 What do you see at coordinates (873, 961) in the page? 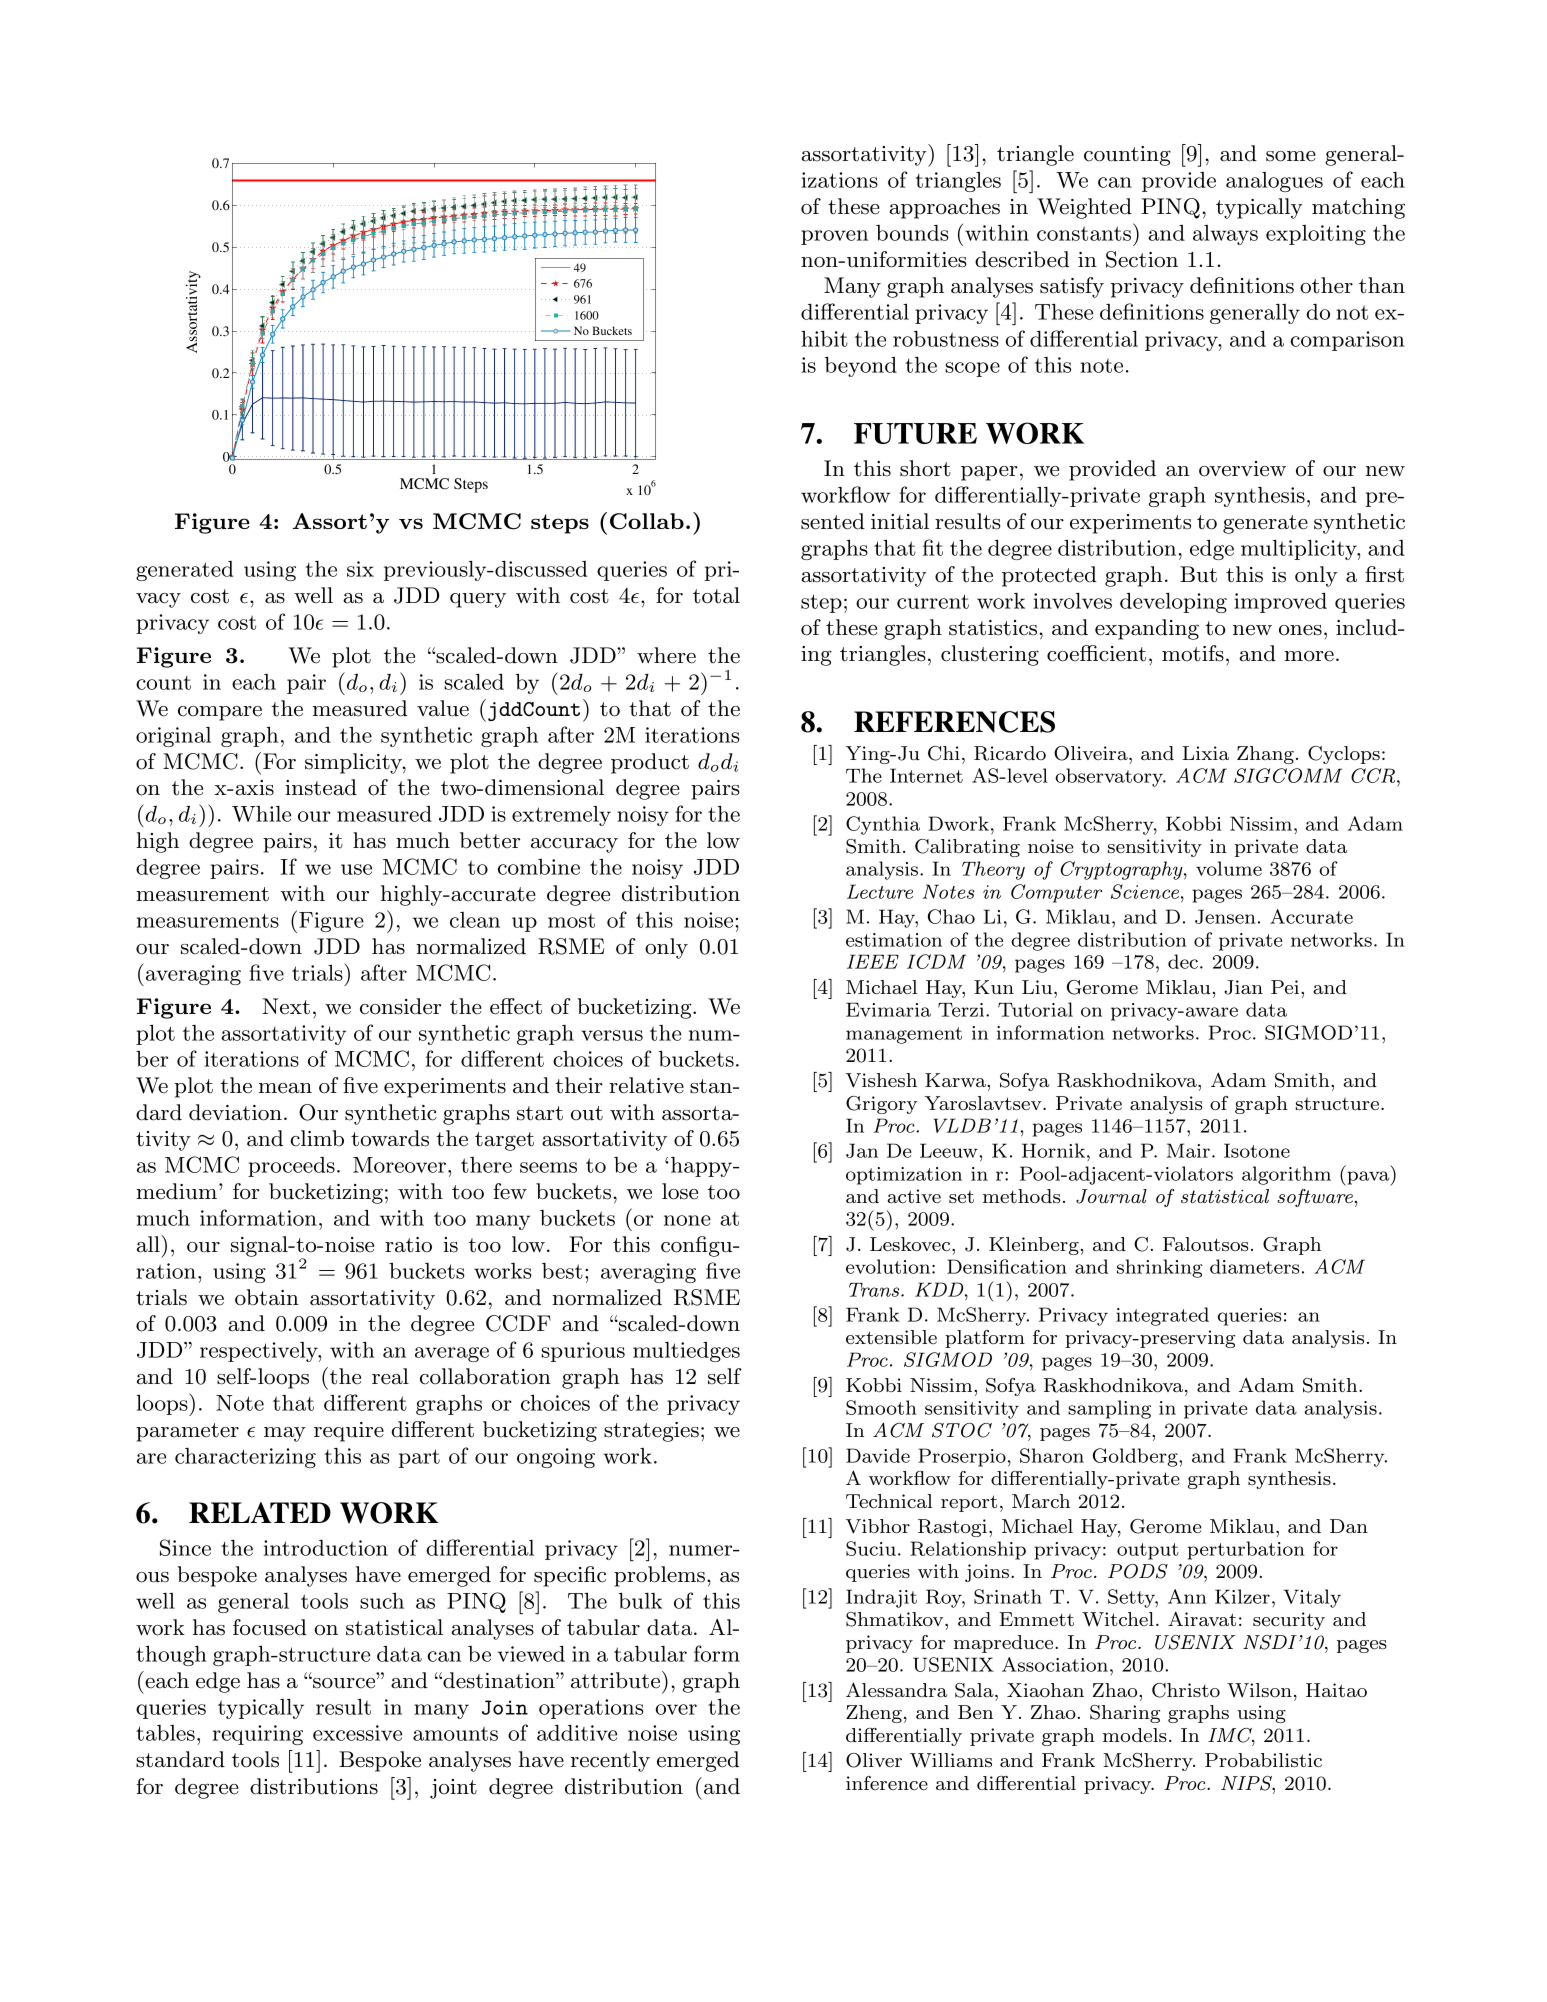
I see `IEEE` at bounding box center [873, 961].
